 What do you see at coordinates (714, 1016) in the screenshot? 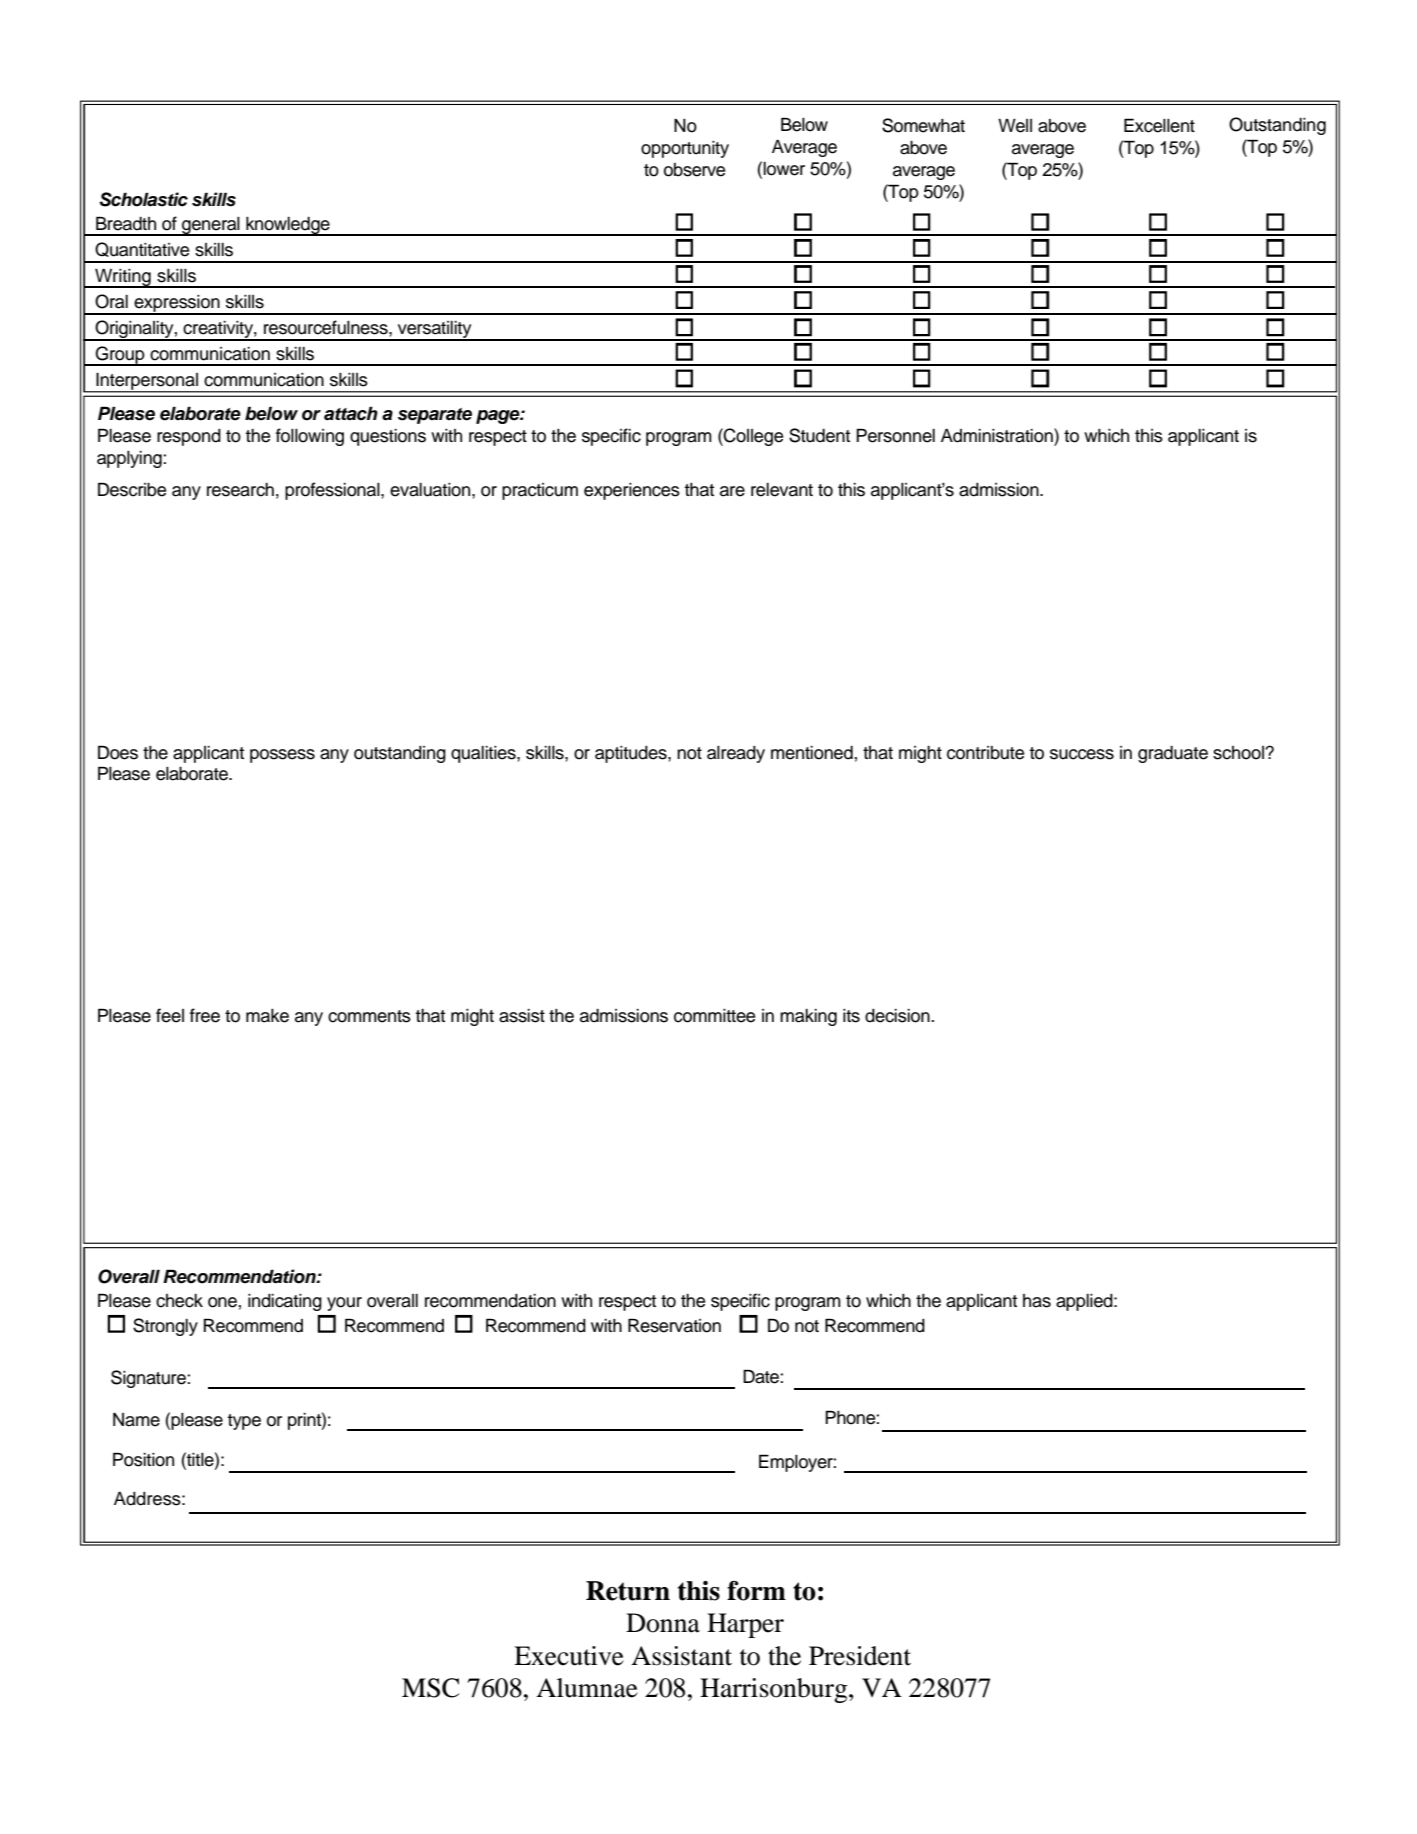
I see `committee` at bounding box center [714, 1016].
